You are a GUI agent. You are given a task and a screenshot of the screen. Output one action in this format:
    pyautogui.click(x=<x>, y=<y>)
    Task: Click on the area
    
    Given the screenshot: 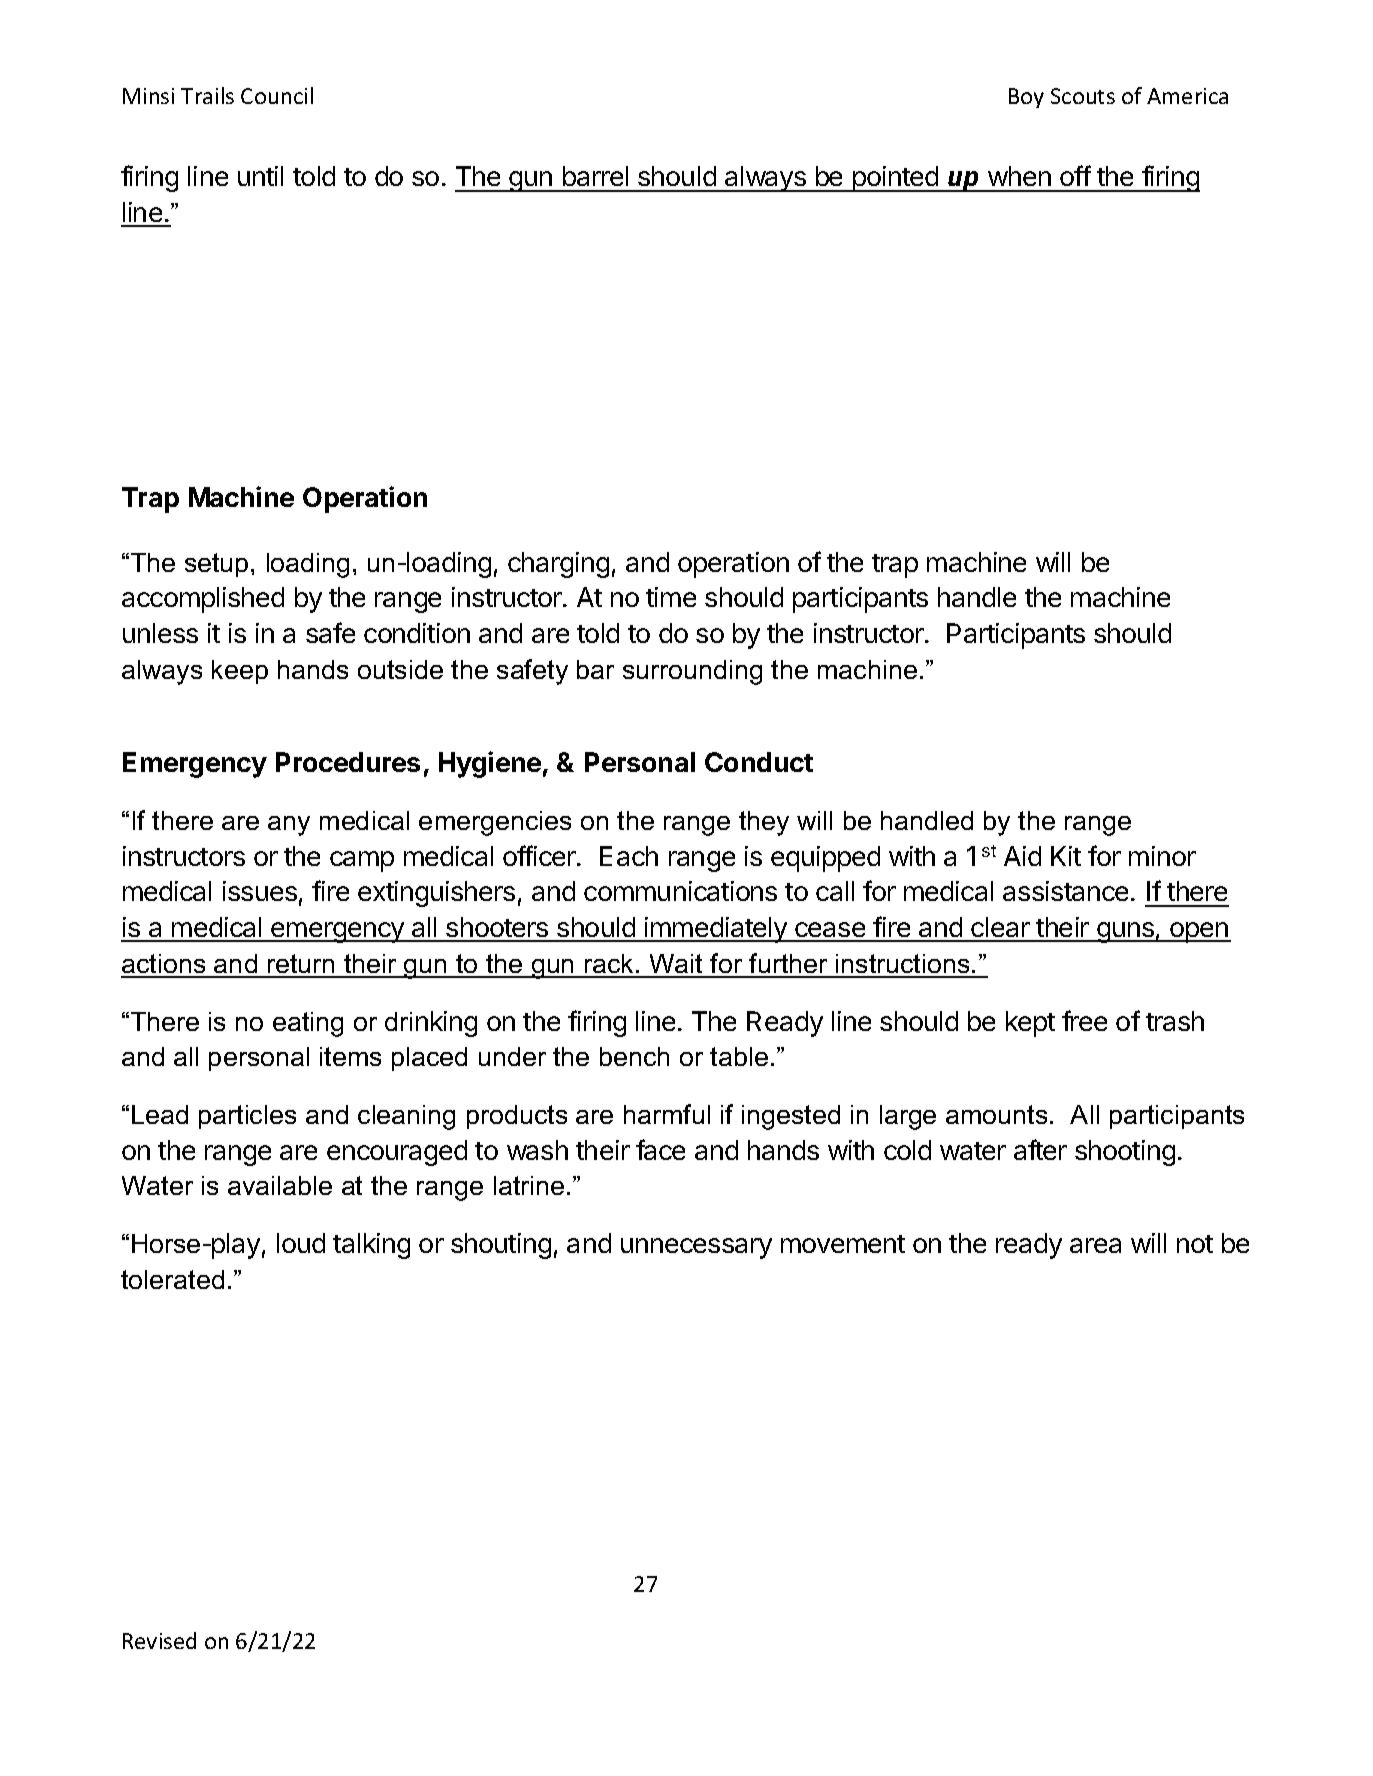 What is the action you would take?
    pyautogui.click(x=1095, y=1245)
